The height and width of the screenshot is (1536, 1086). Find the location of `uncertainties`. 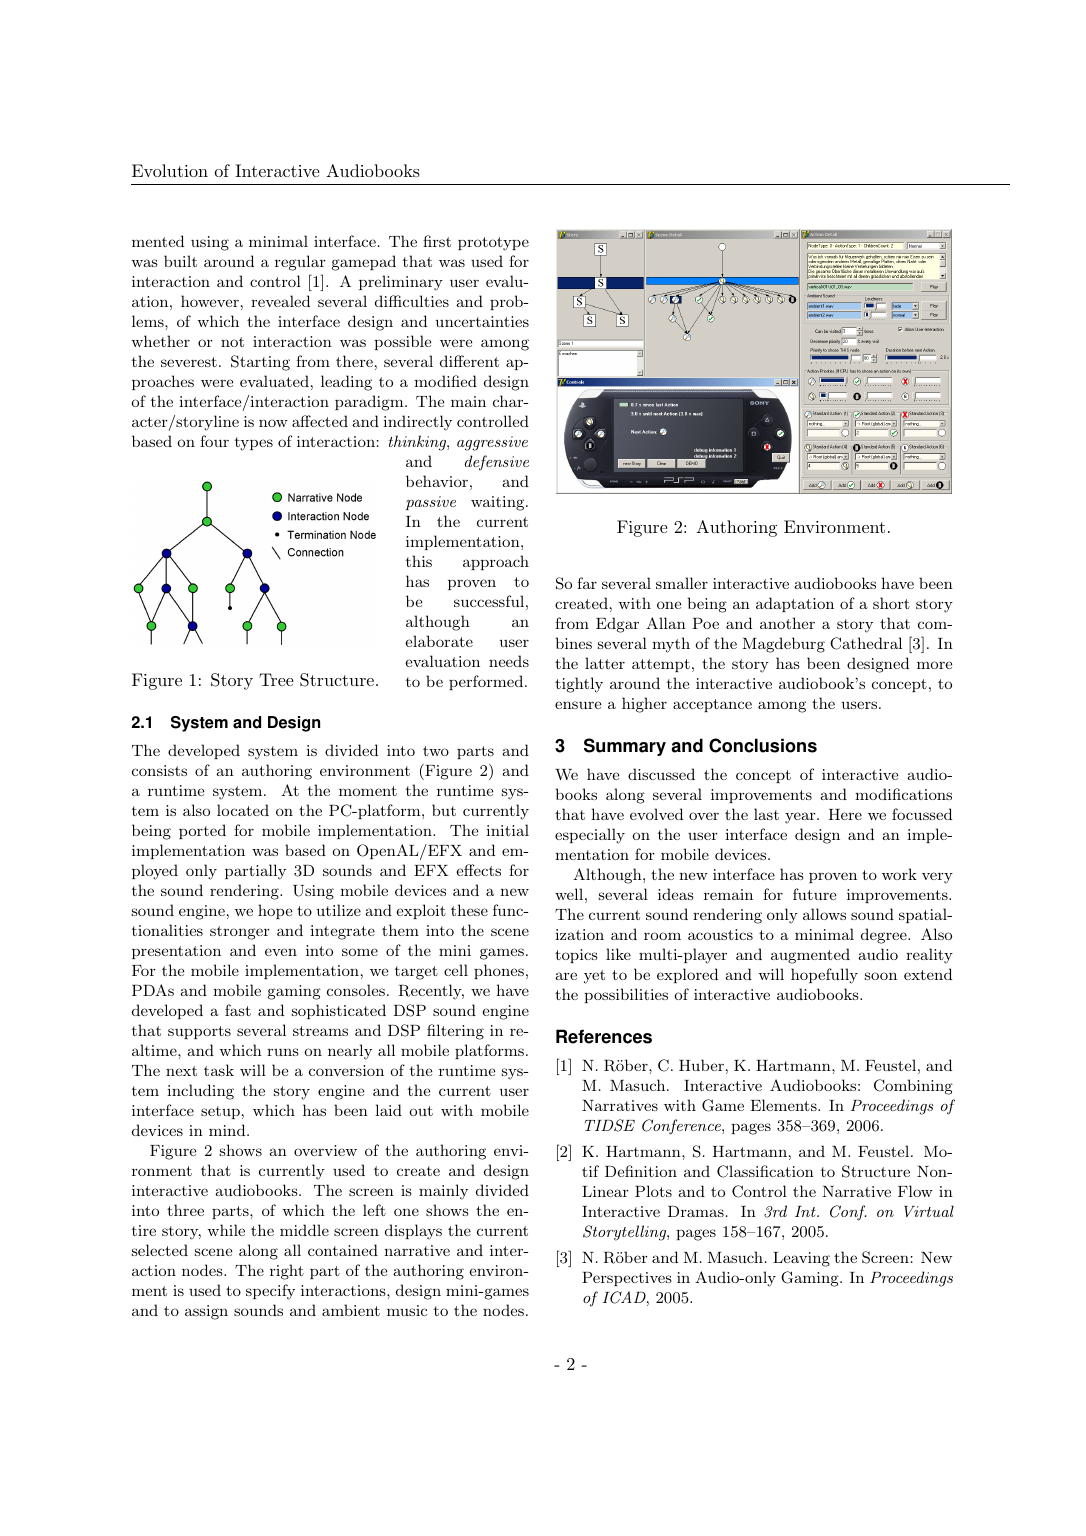

uncertainties is located at coordinates (482, 321).
